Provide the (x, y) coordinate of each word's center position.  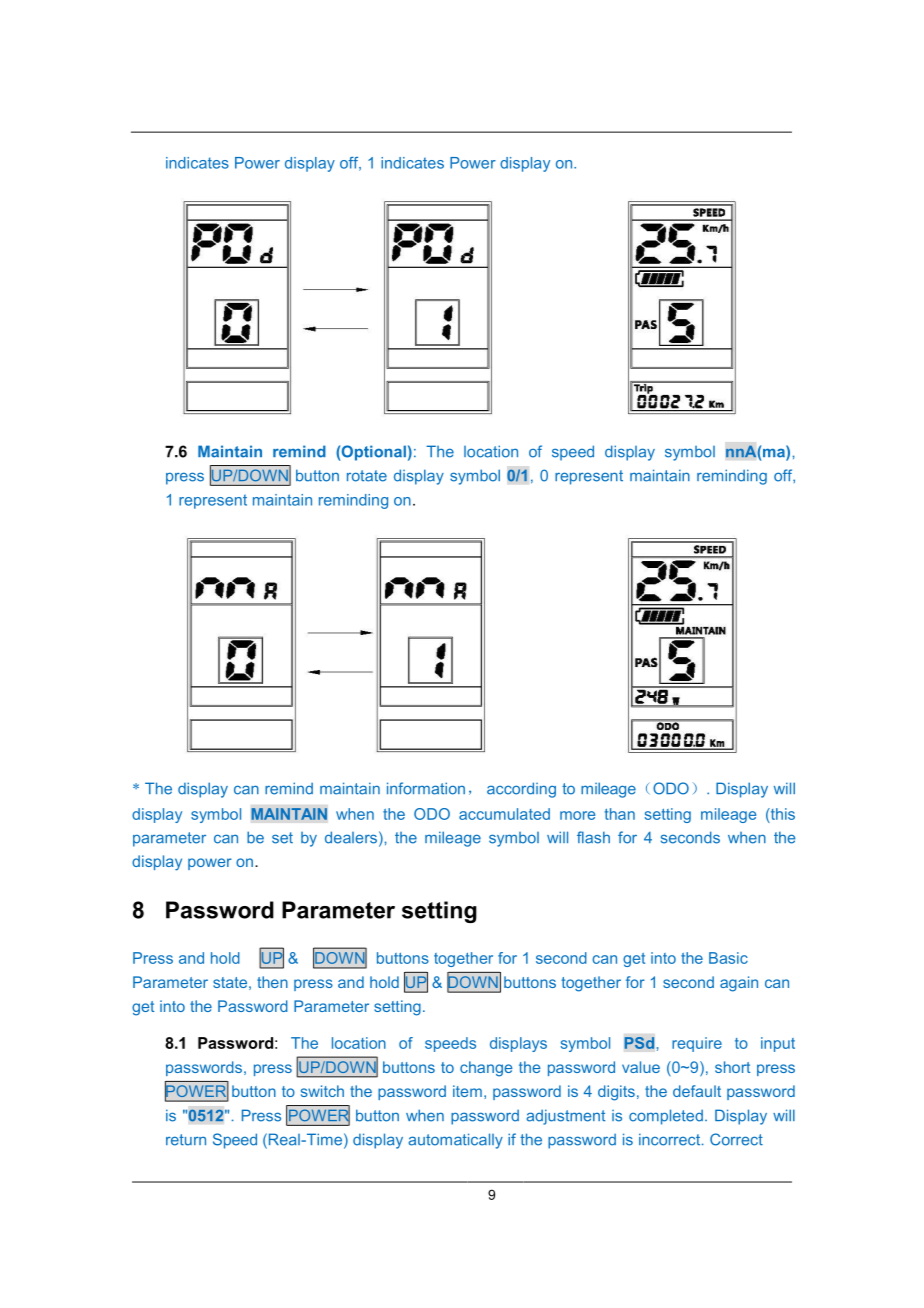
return (186, 1140)
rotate (367, 476)
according (521, 790)
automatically (455, 1141)
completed (666, 1117)
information (426, 788)
